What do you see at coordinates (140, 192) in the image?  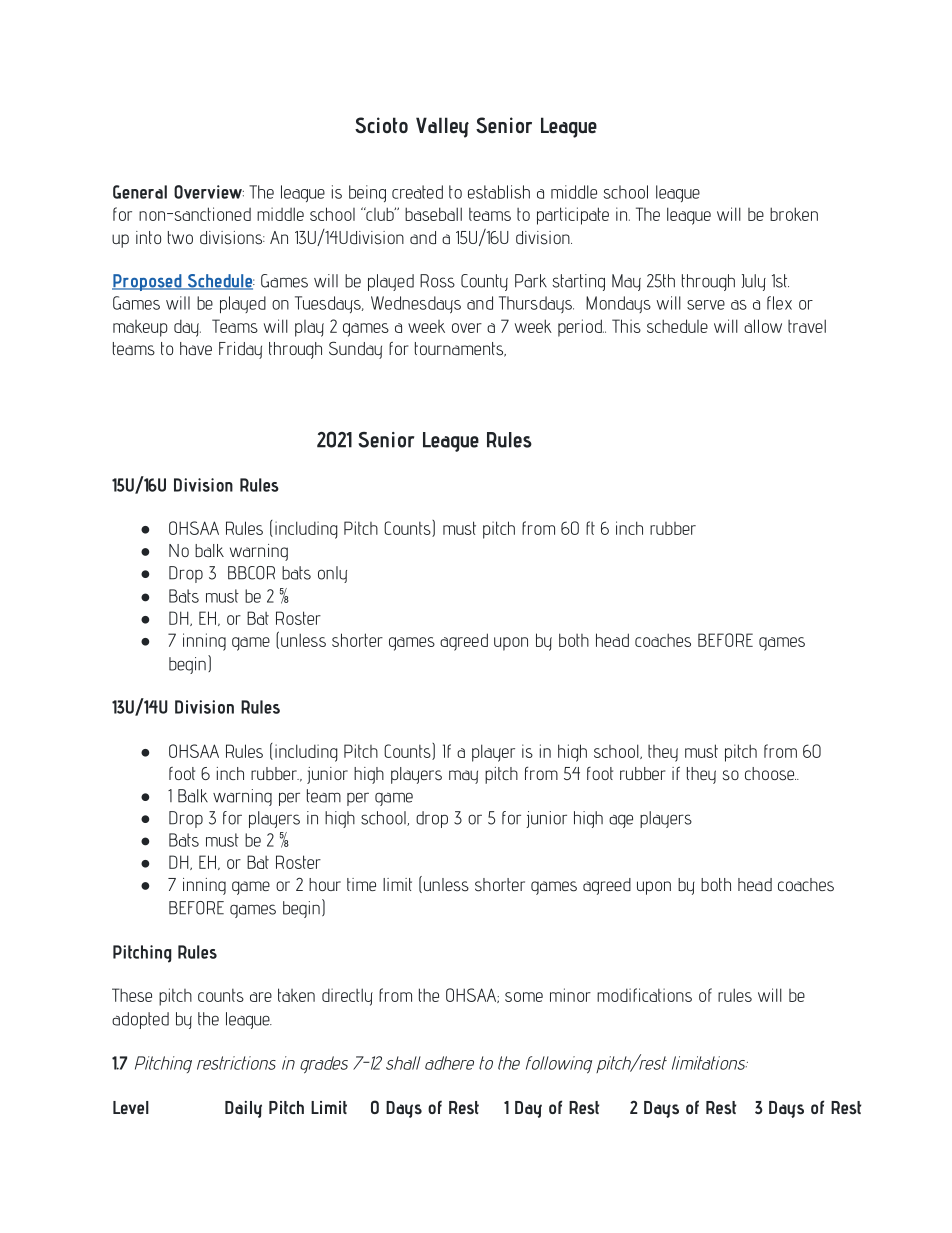 I see `General` at bounding box center [140, 192].
